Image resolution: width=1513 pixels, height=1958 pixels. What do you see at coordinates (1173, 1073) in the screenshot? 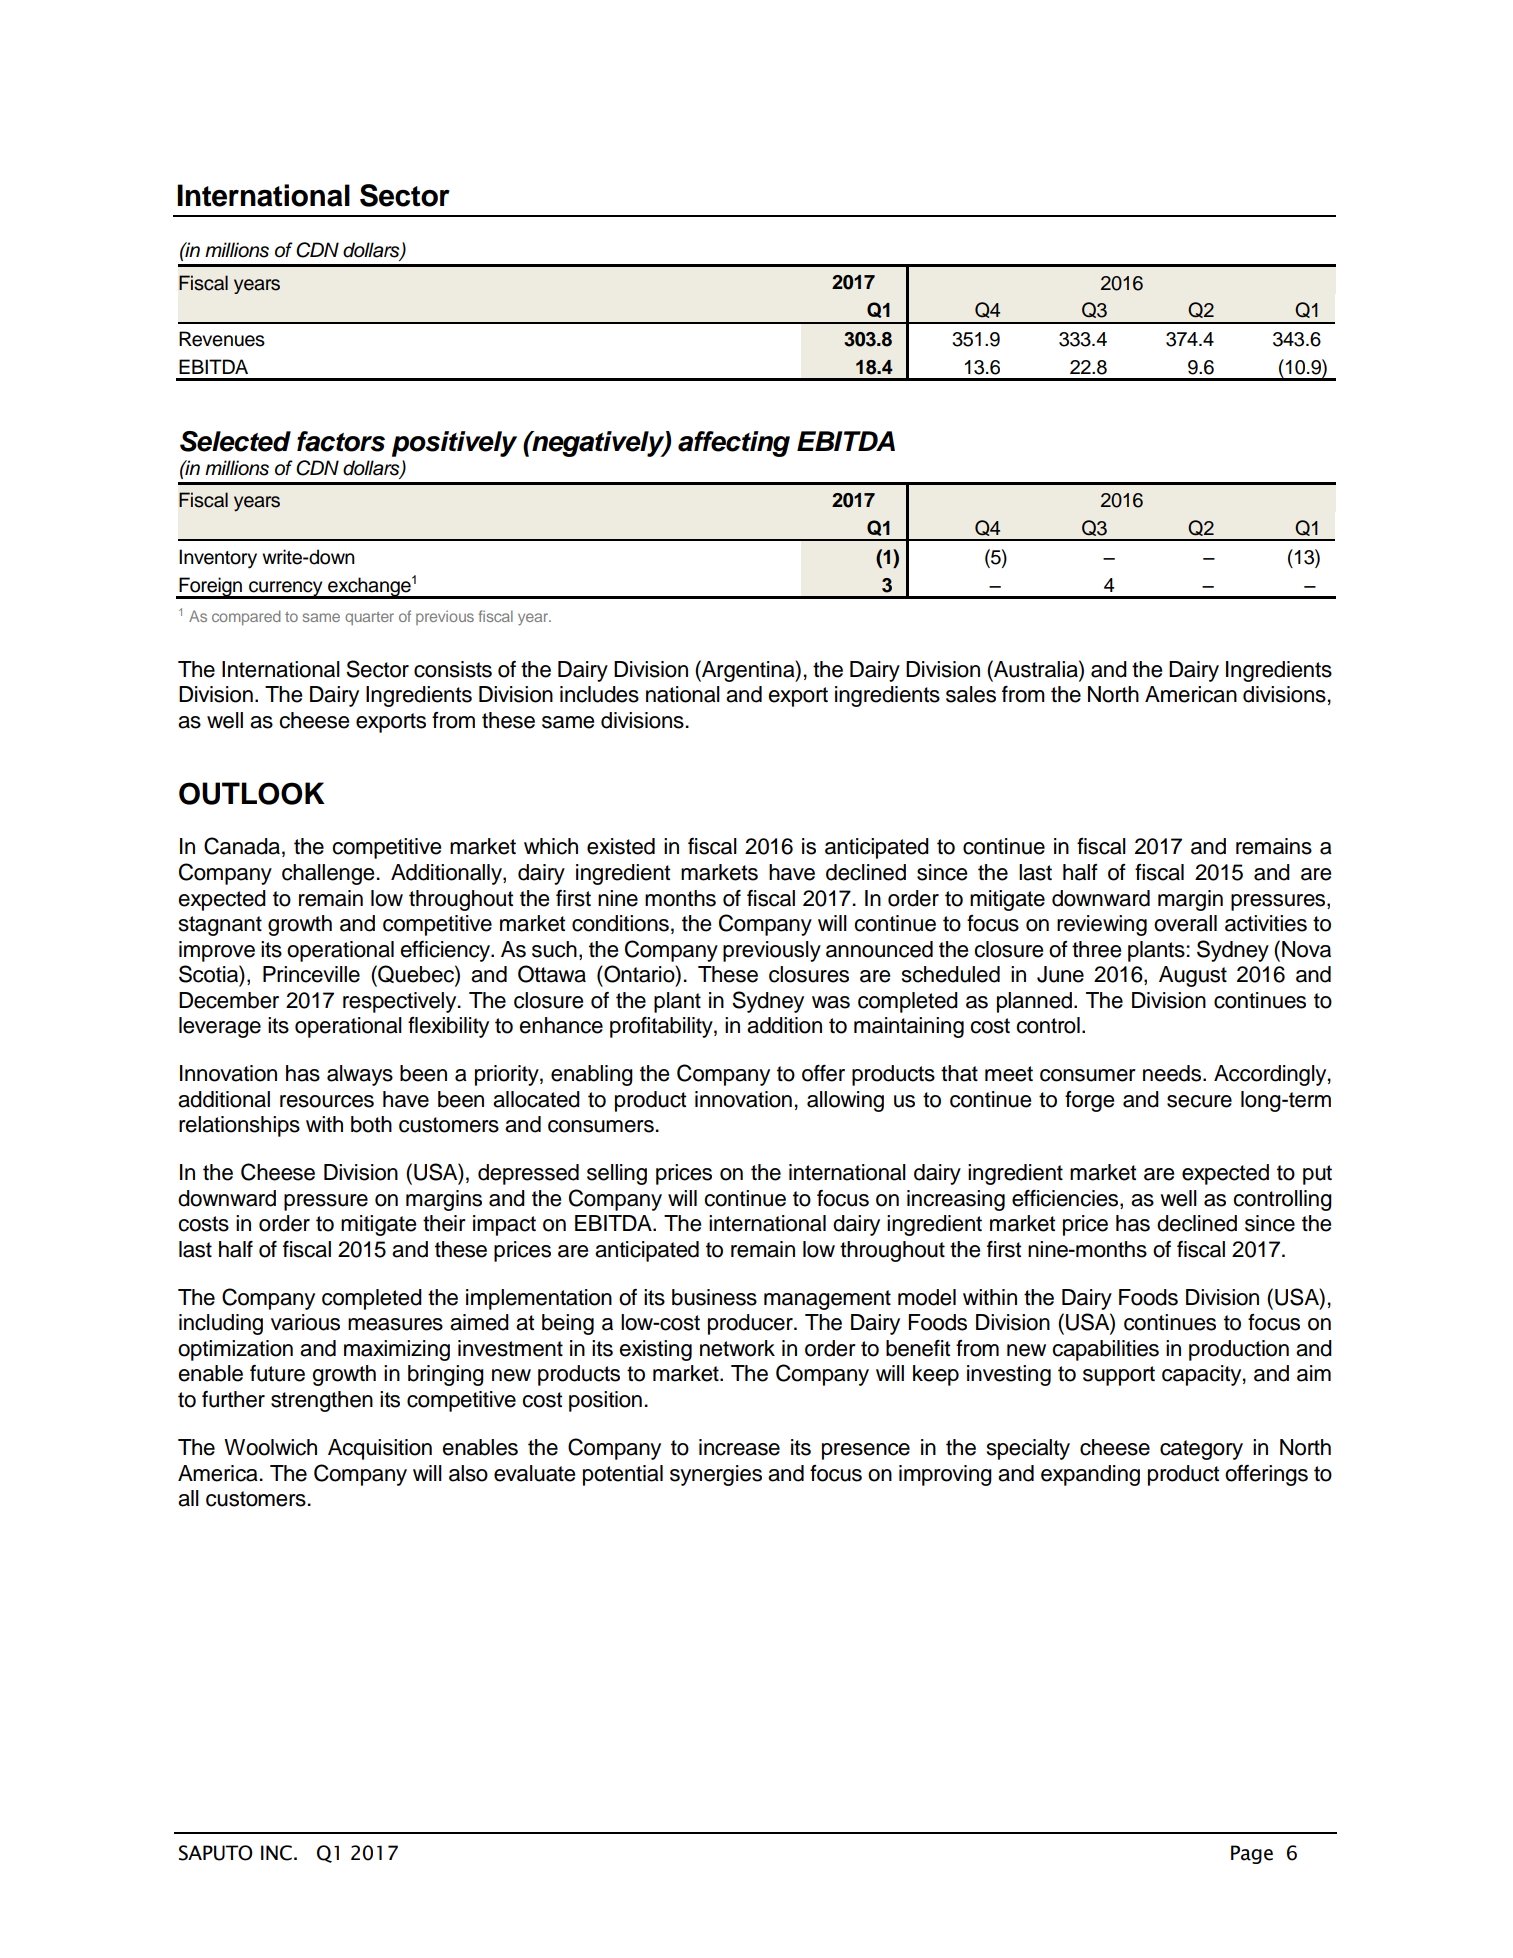
I see `needs` at bounding box center [1173, 1073].
